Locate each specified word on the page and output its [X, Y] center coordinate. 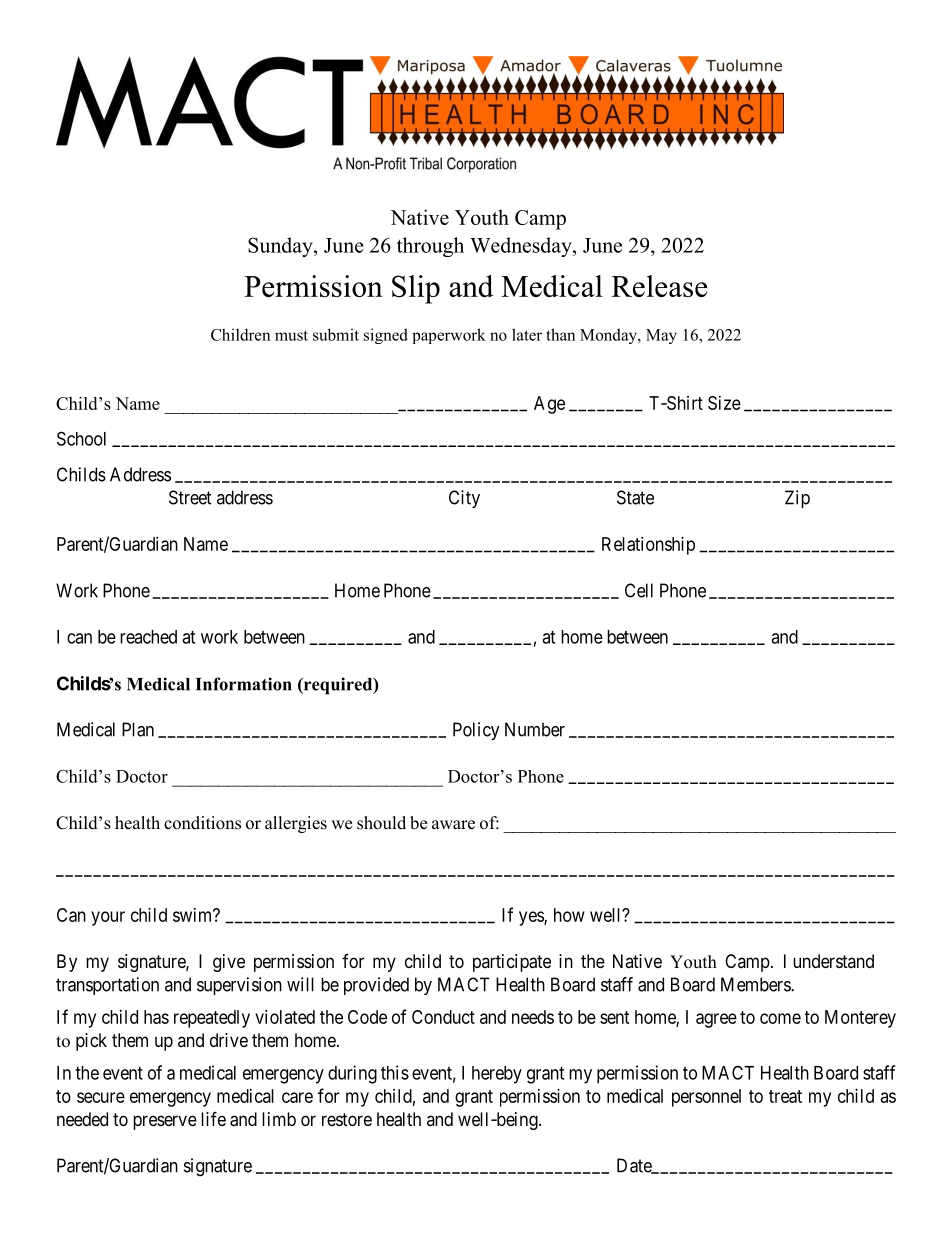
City [464, 499]
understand [833, 961]
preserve [165, 1122]
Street [190, 497]
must [291, 335]
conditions [202, 823]
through [430, 247]
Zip [797, 499]
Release [659, 286]
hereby [497, 1075]
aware [453, 825]
